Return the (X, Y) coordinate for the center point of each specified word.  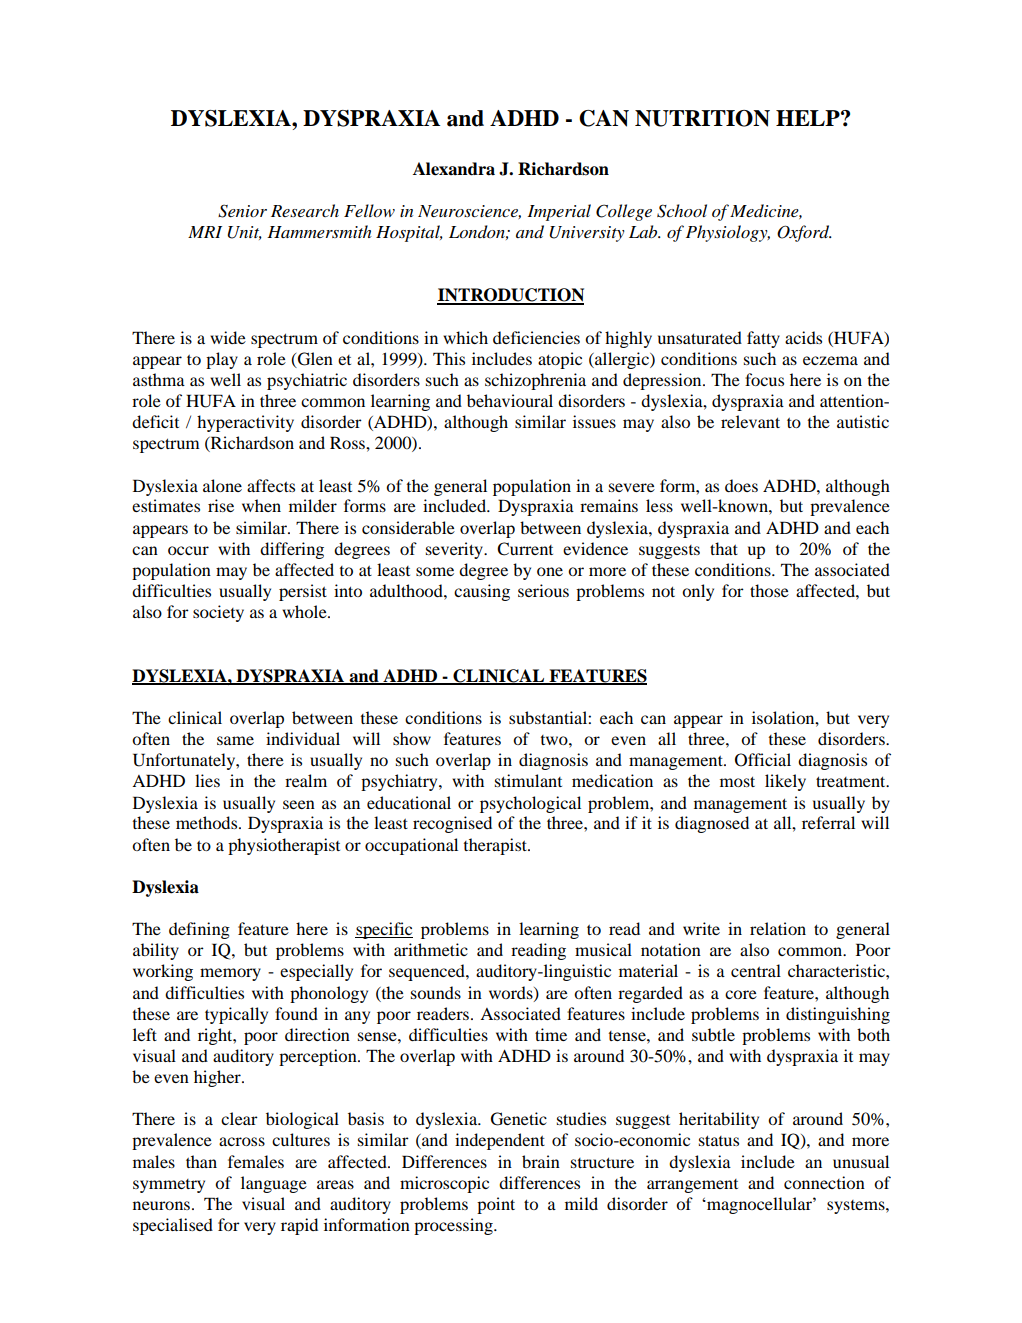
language (274, 1184)
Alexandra (454, 169)
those (769, 590)
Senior (242, 211)
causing (482, 592)
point (496, 1205)
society (218, 613)
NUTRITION (702, 118)
